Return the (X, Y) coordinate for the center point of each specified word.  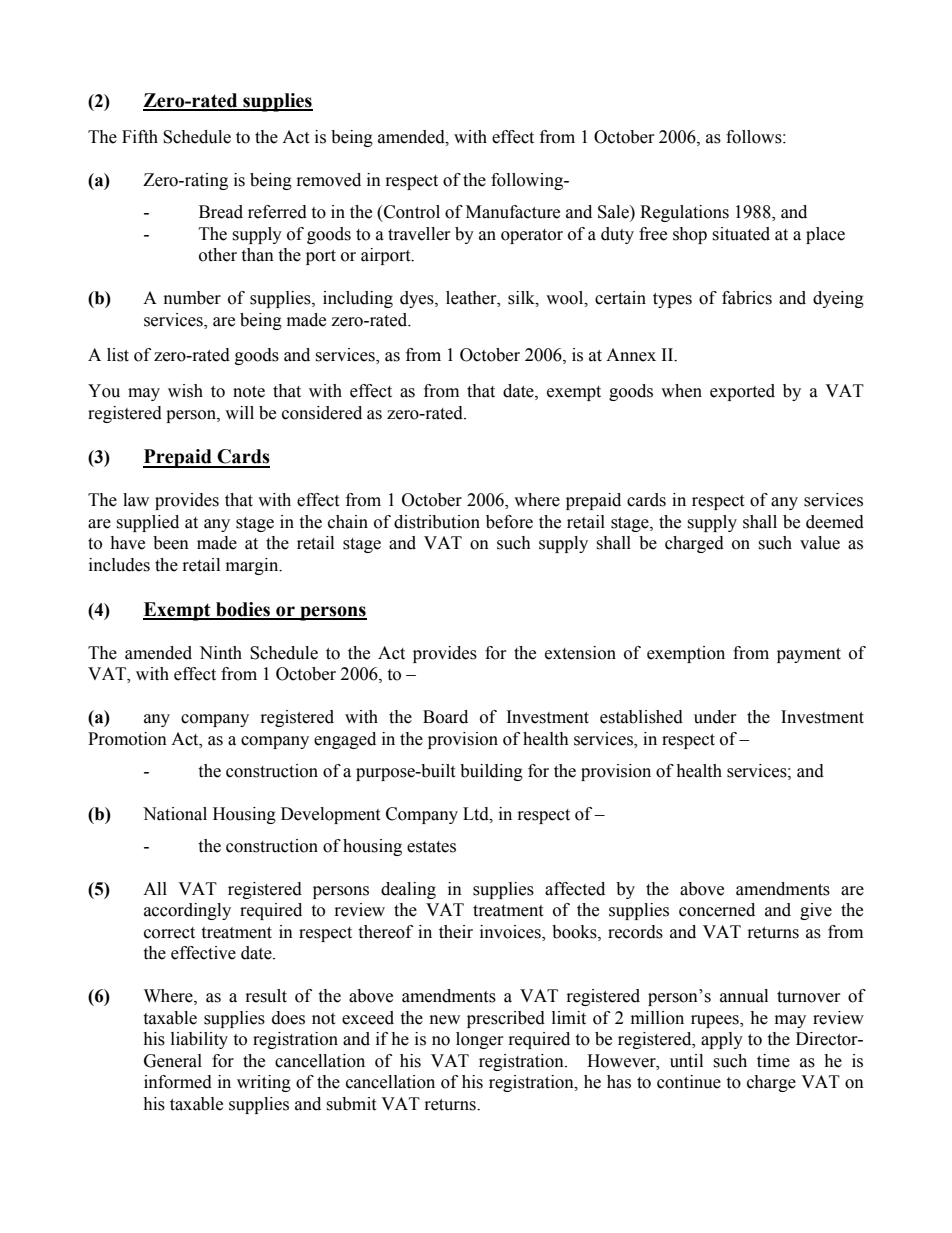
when (681, 391)
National (175, 814)
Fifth (140, 137)
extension (580, 653)
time (773, 1061)
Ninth (220, 653)
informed (178, 1082)
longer (480, 1040)
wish (185, 391)
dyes (418, 299)
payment (809, 655)
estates (431, 847)
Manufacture (513, 212)
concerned (717, 910)
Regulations (684, 213)
